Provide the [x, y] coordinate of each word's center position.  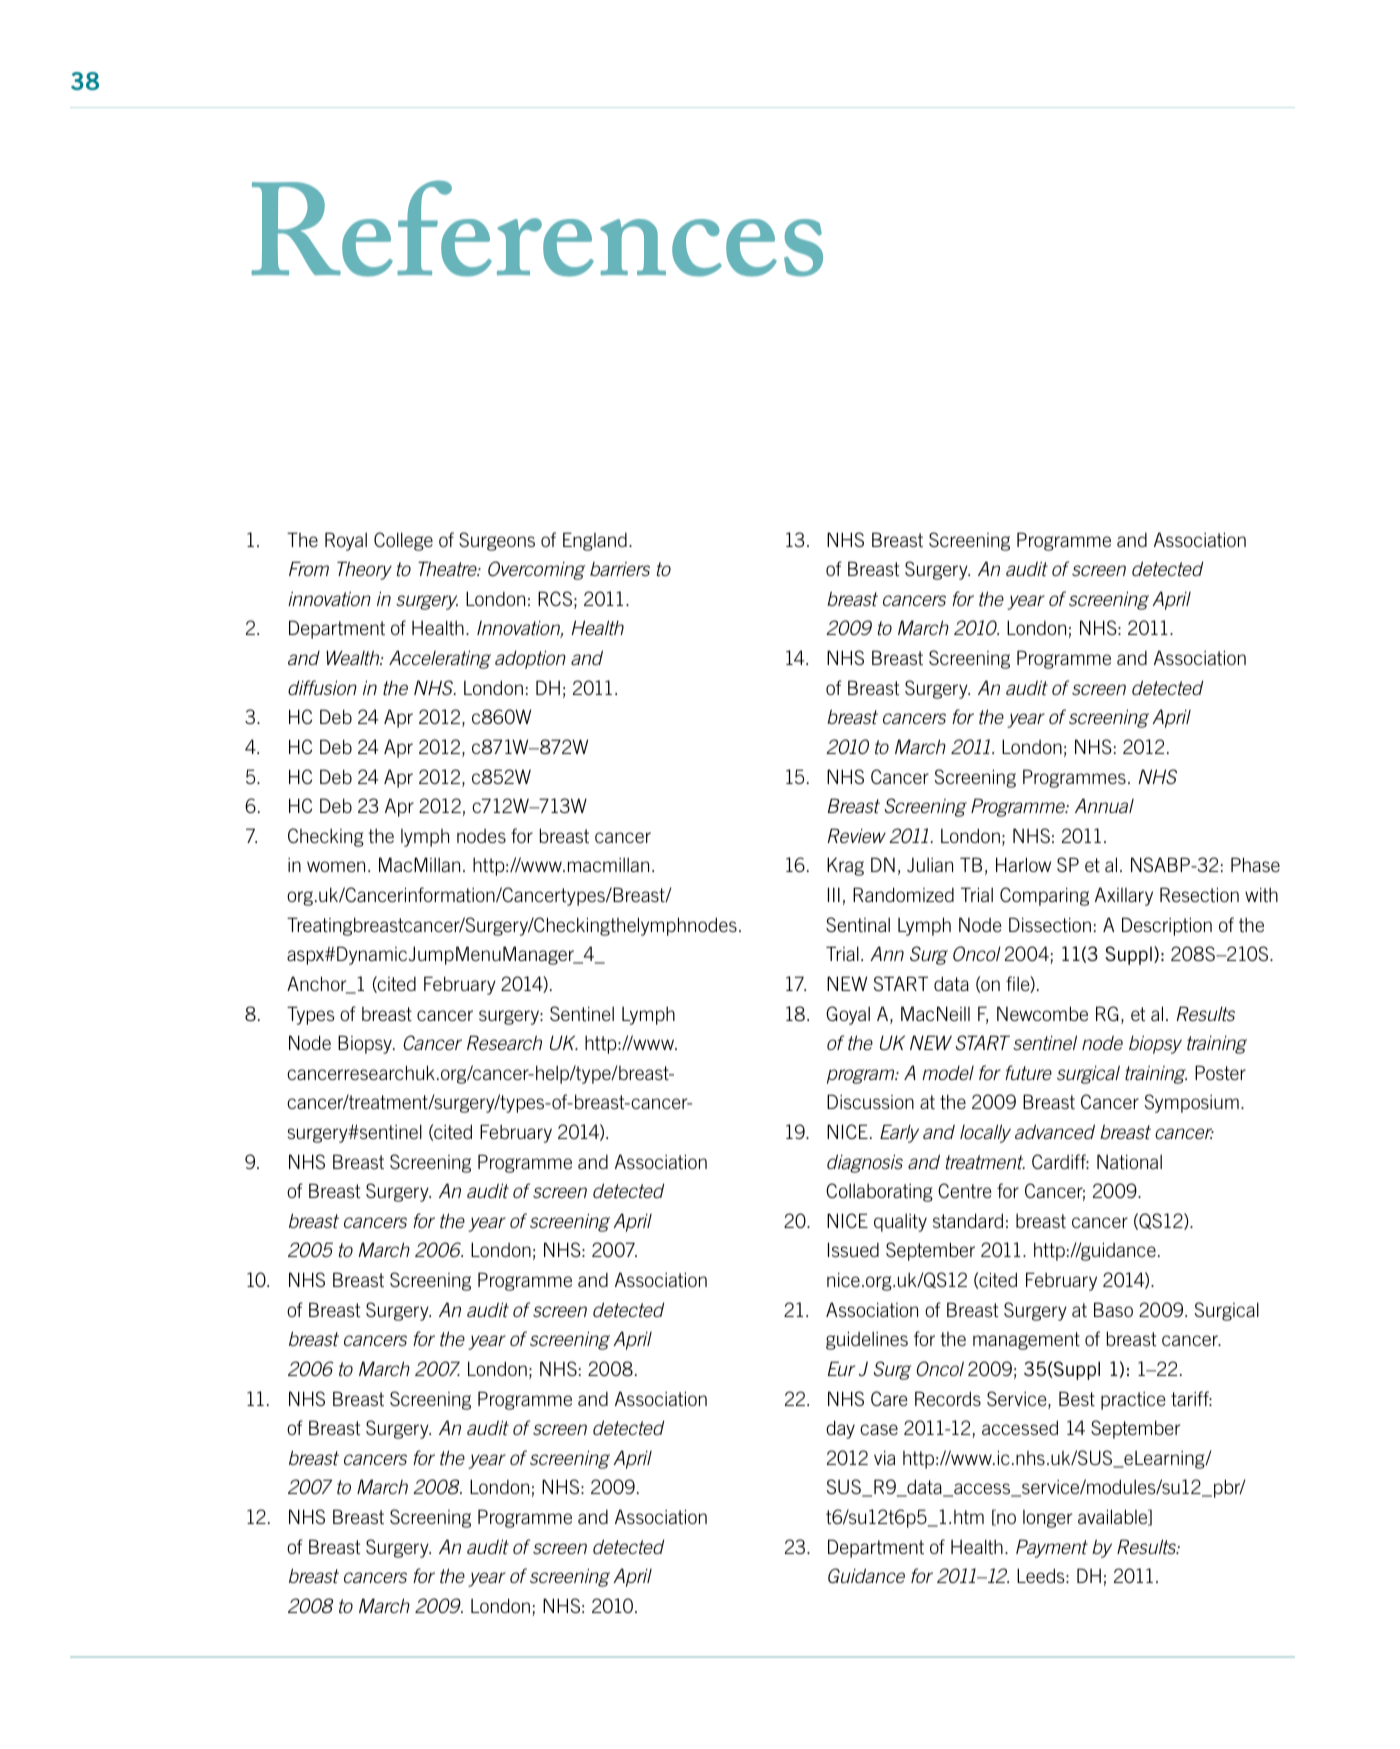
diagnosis [865, 1163]
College [403, 541]
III [834, 894]
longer [1047, 1519]
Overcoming [536, 570]
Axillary [1124, 896]
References [537, 228]
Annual [1104, 805]
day [840, 1429]
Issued [853, 1249]
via [884, 1457]
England [595, 541]
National [1129, 1161]
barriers [620, 569]
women [336, 866]
